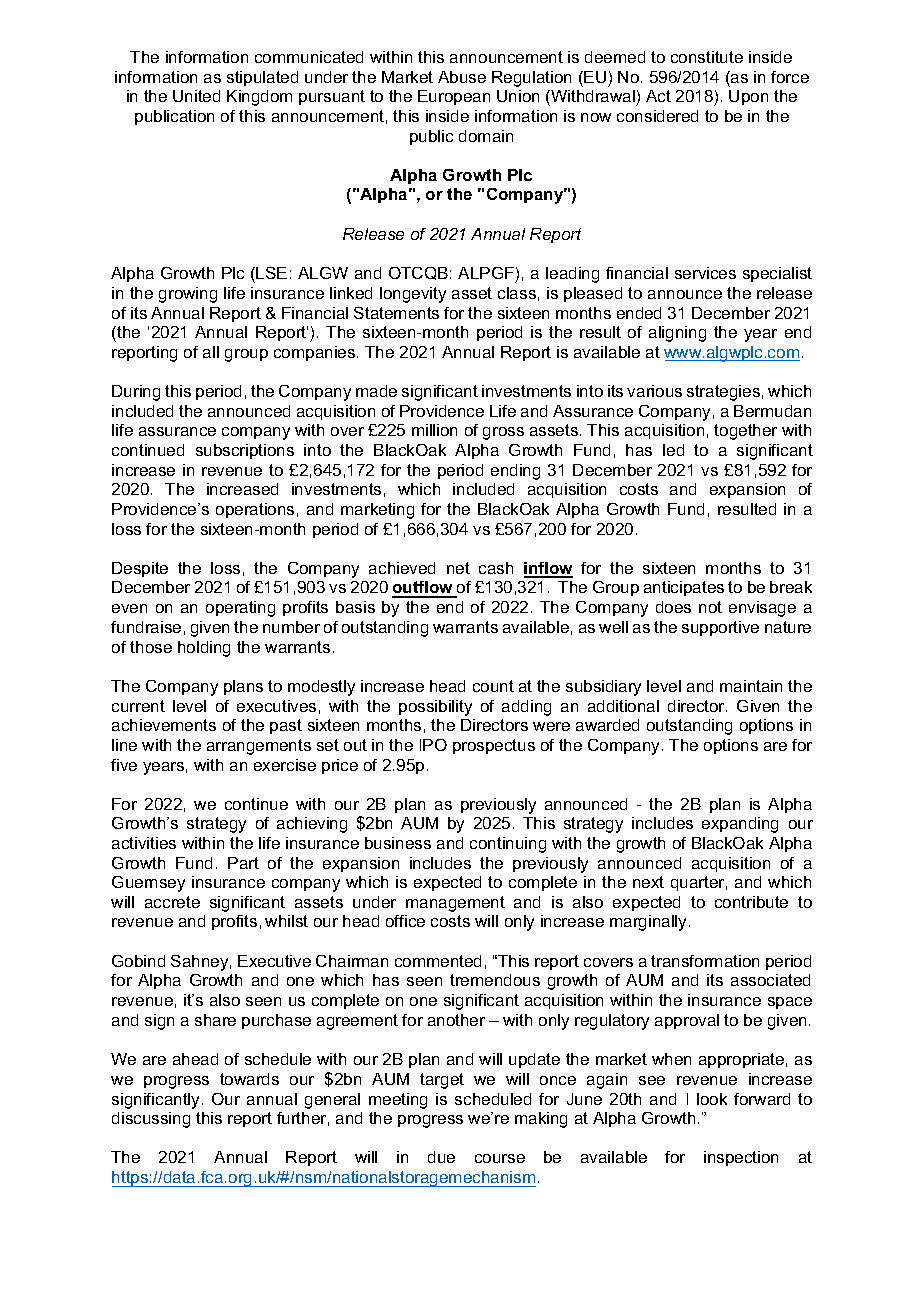  What do you see at coordinates (748, 97) in the screenshot?
I see `Upon` at bounding box center [748, 97].
